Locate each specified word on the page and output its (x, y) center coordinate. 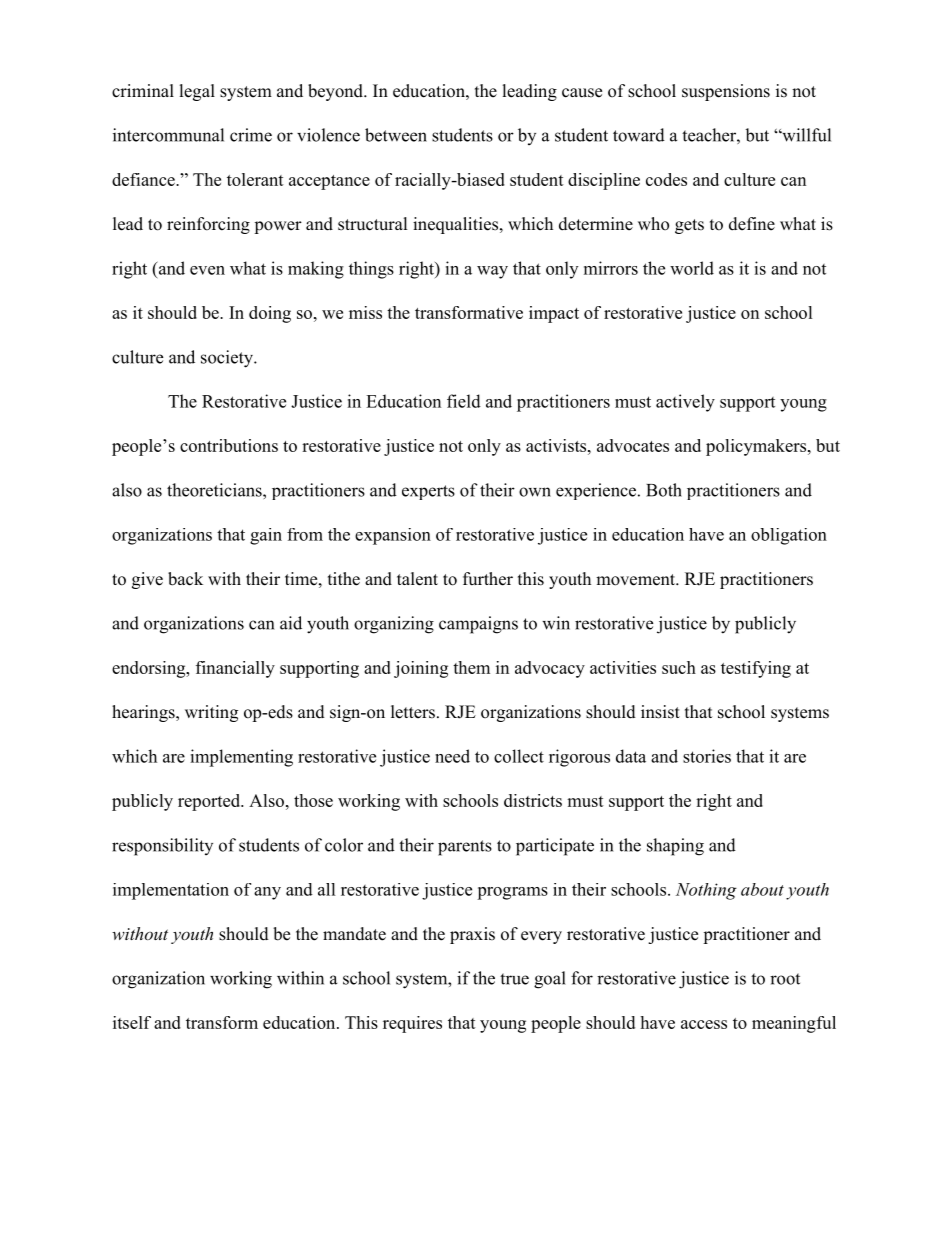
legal (197, 92)
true (514, 979)
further (488, 579)
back (185, 579)
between (396, 135)
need (452, 756)
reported (210, 802)
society (228, 359)
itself (132, 1022)
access (704, 1024)
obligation (789, 536)
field (464, 401)
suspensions (726, 92)
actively (685, 403)
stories (707, 756)
